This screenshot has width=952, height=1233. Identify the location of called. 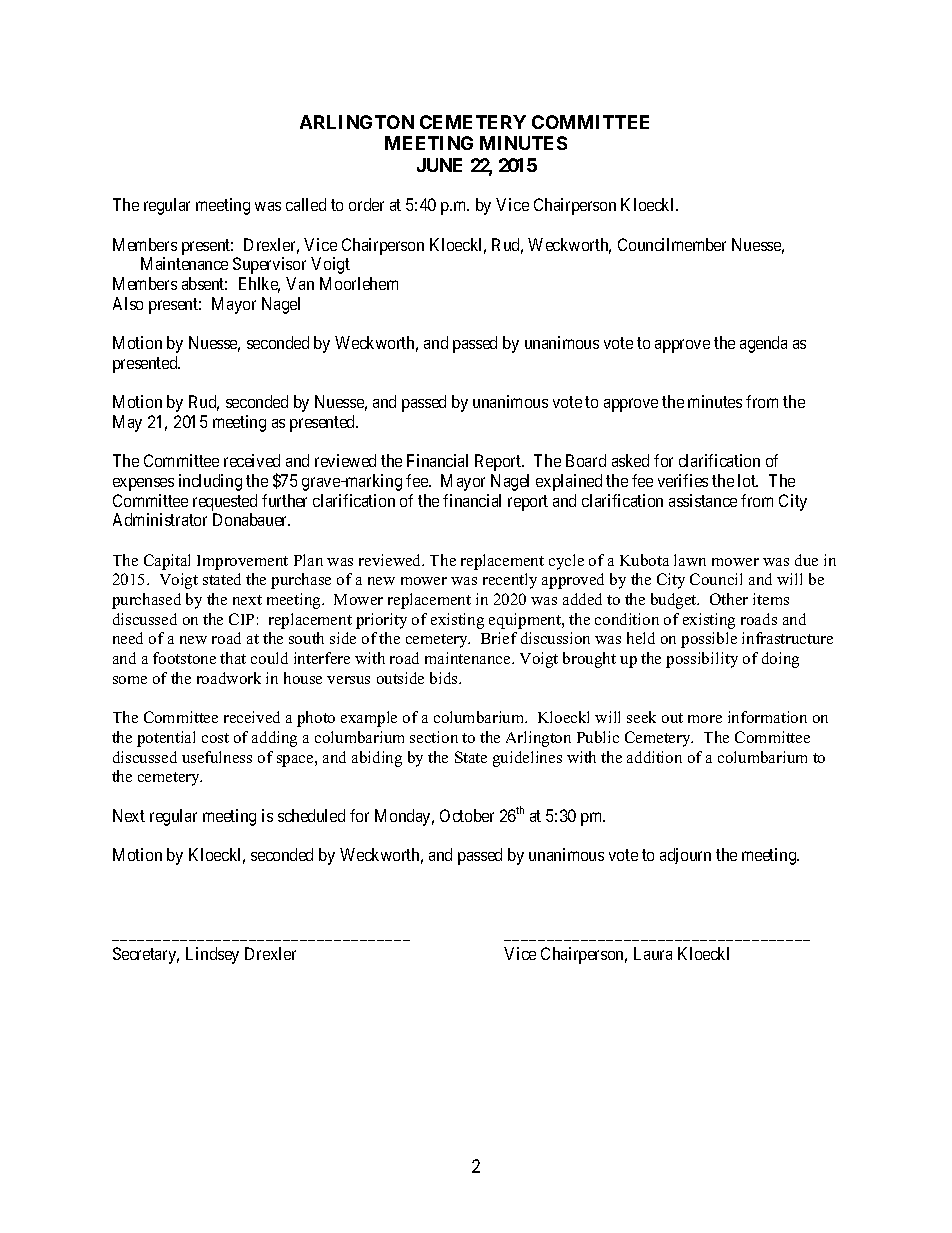
(306, 204).
